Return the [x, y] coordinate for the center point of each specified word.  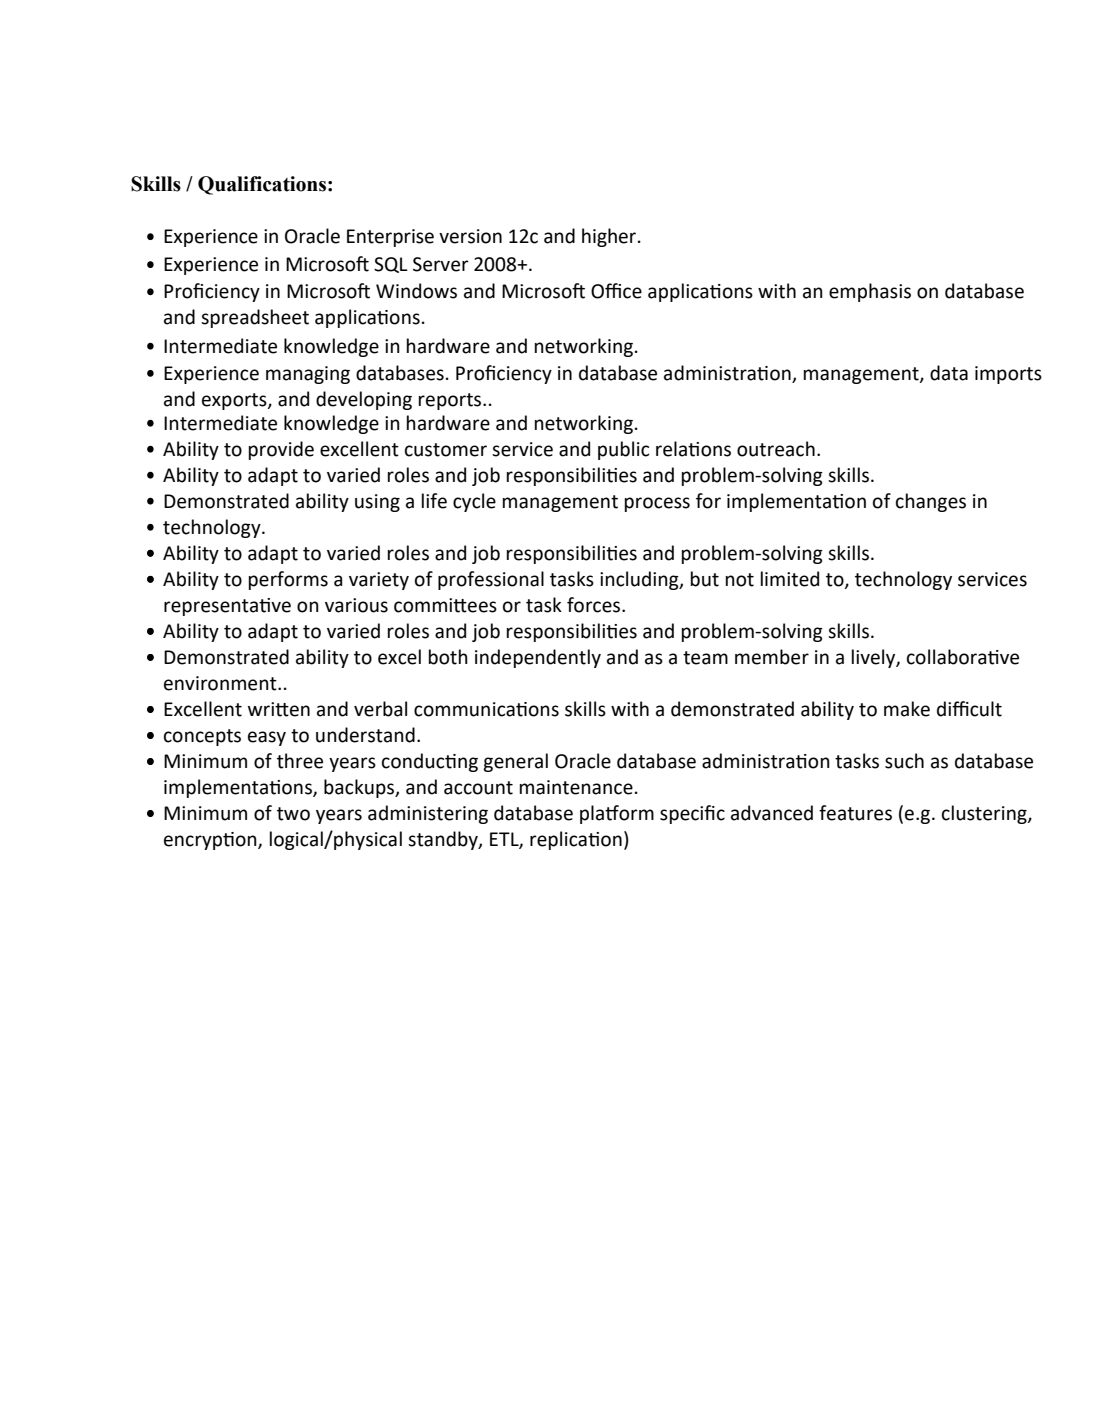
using [377, 503]
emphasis [870, 292]
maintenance [576, 787]
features [855, 813]
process [657, 504]
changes [931, 502]
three [300, 761]
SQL [391, 265]
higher [610, 237]
